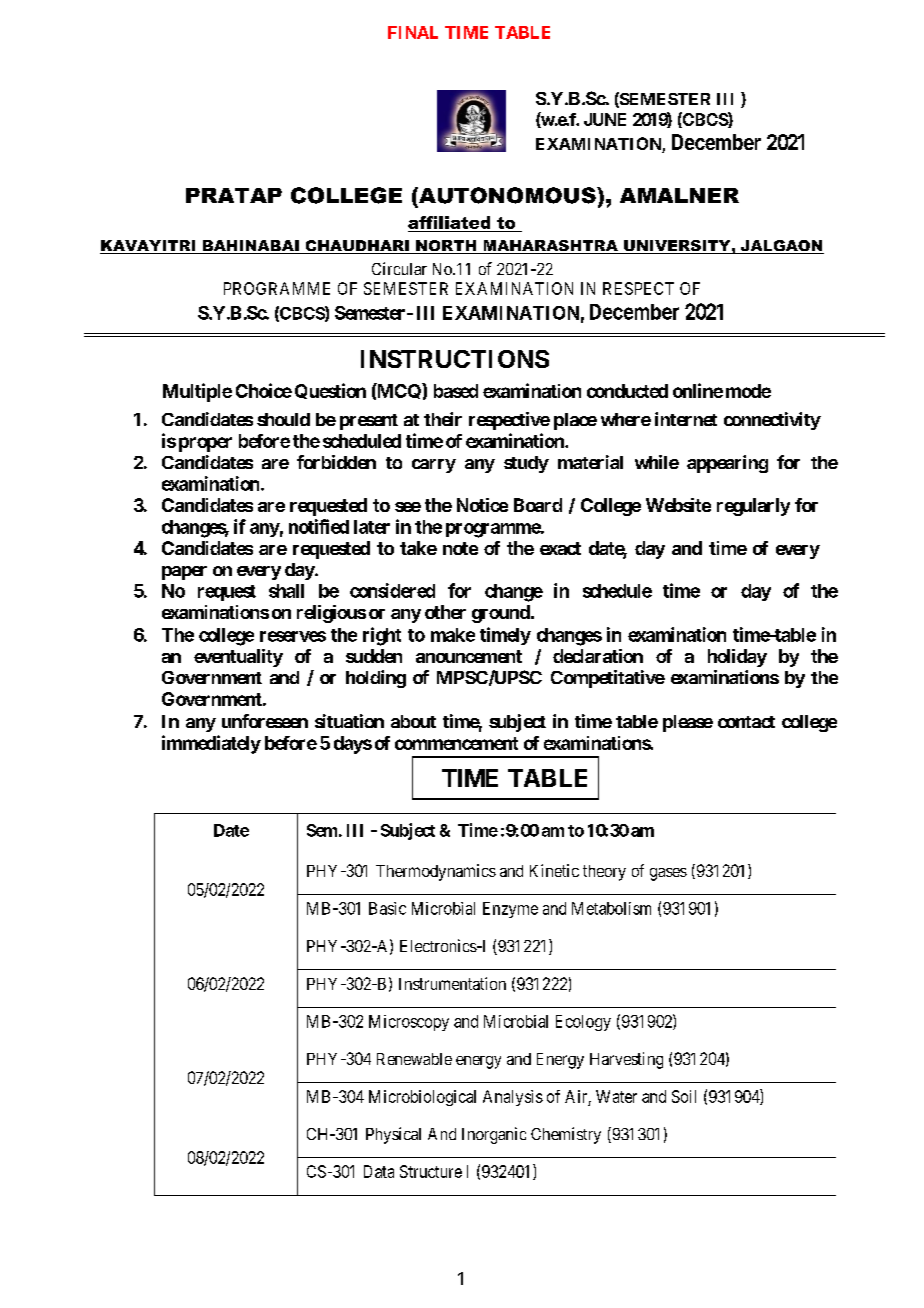 Image resolution: width=924 pixels, height=1308 pixels. Describe the element at coordinates (379, 1171) in the image. I see `Data` at that location.
